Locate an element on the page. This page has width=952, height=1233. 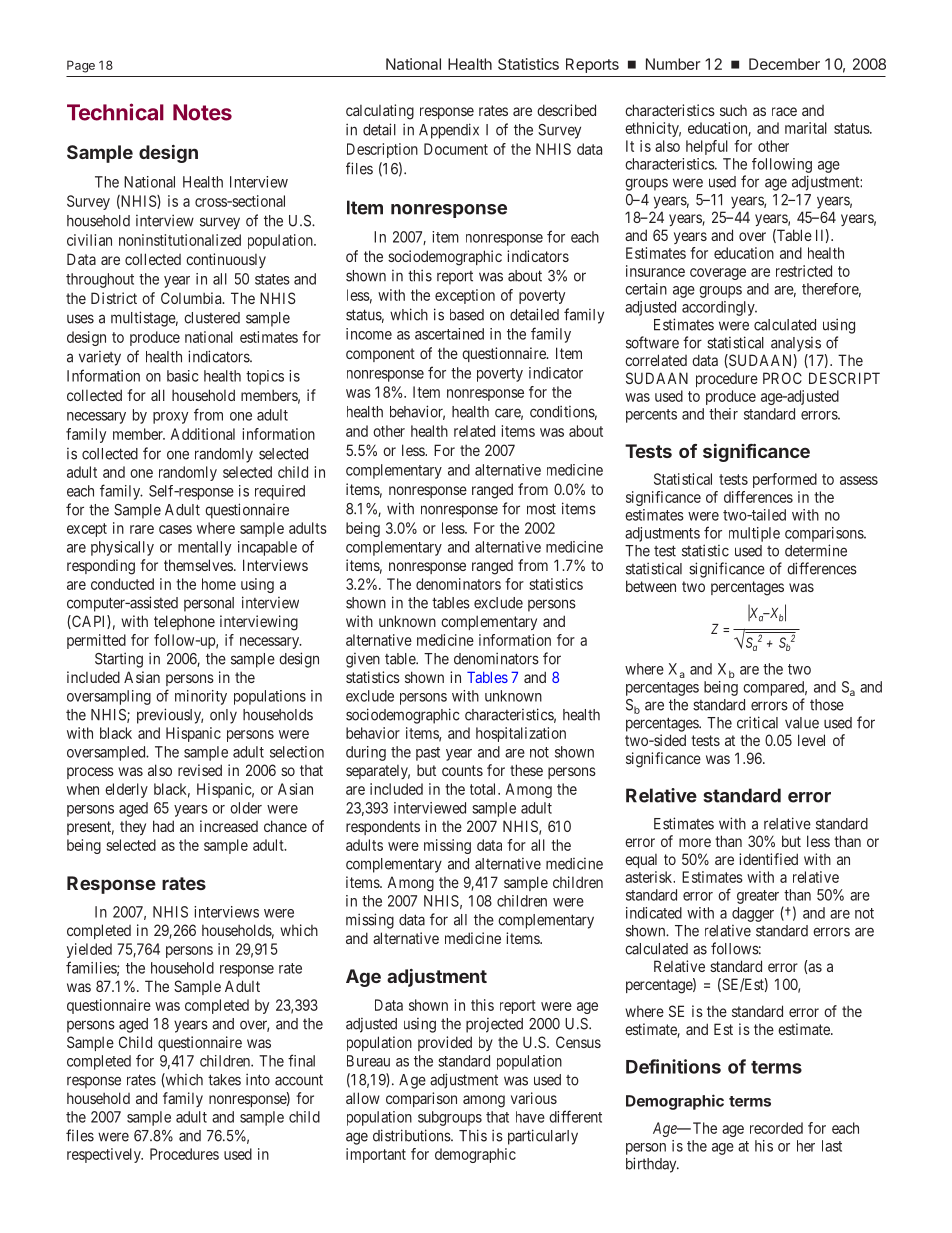
have is located at coordinates (530, 1117).
